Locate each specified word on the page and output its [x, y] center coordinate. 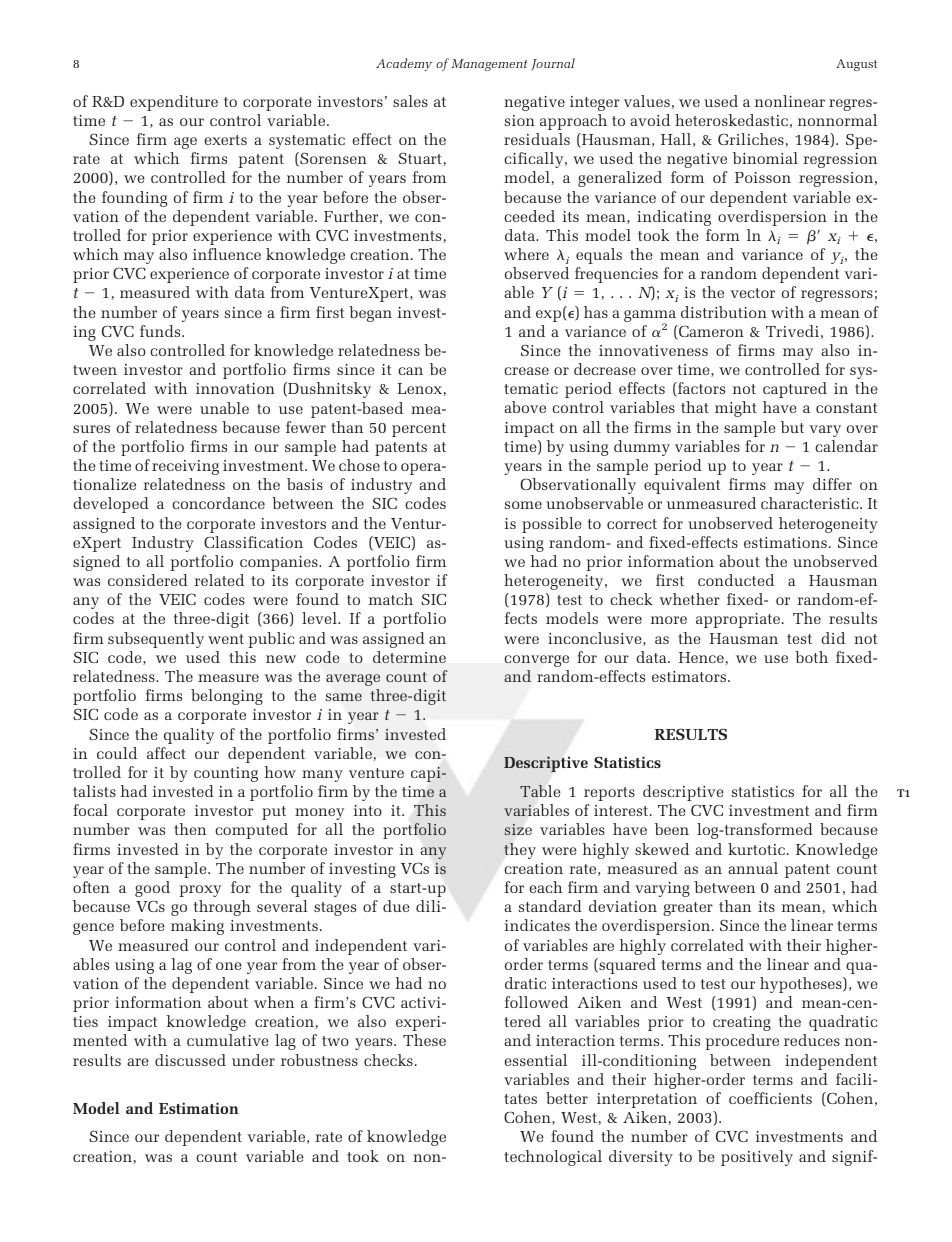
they [520, 851]
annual [753, 868]
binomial [765, 158]
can [410, 371]
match [391, 599]
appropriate [739, 620]
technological [553, 1158]
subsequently [156, 640]
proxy [200, 891]
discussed [190, 1060]
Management [489, 65]
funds [161, 331]
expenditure [174, 103]
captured [795, 390]
